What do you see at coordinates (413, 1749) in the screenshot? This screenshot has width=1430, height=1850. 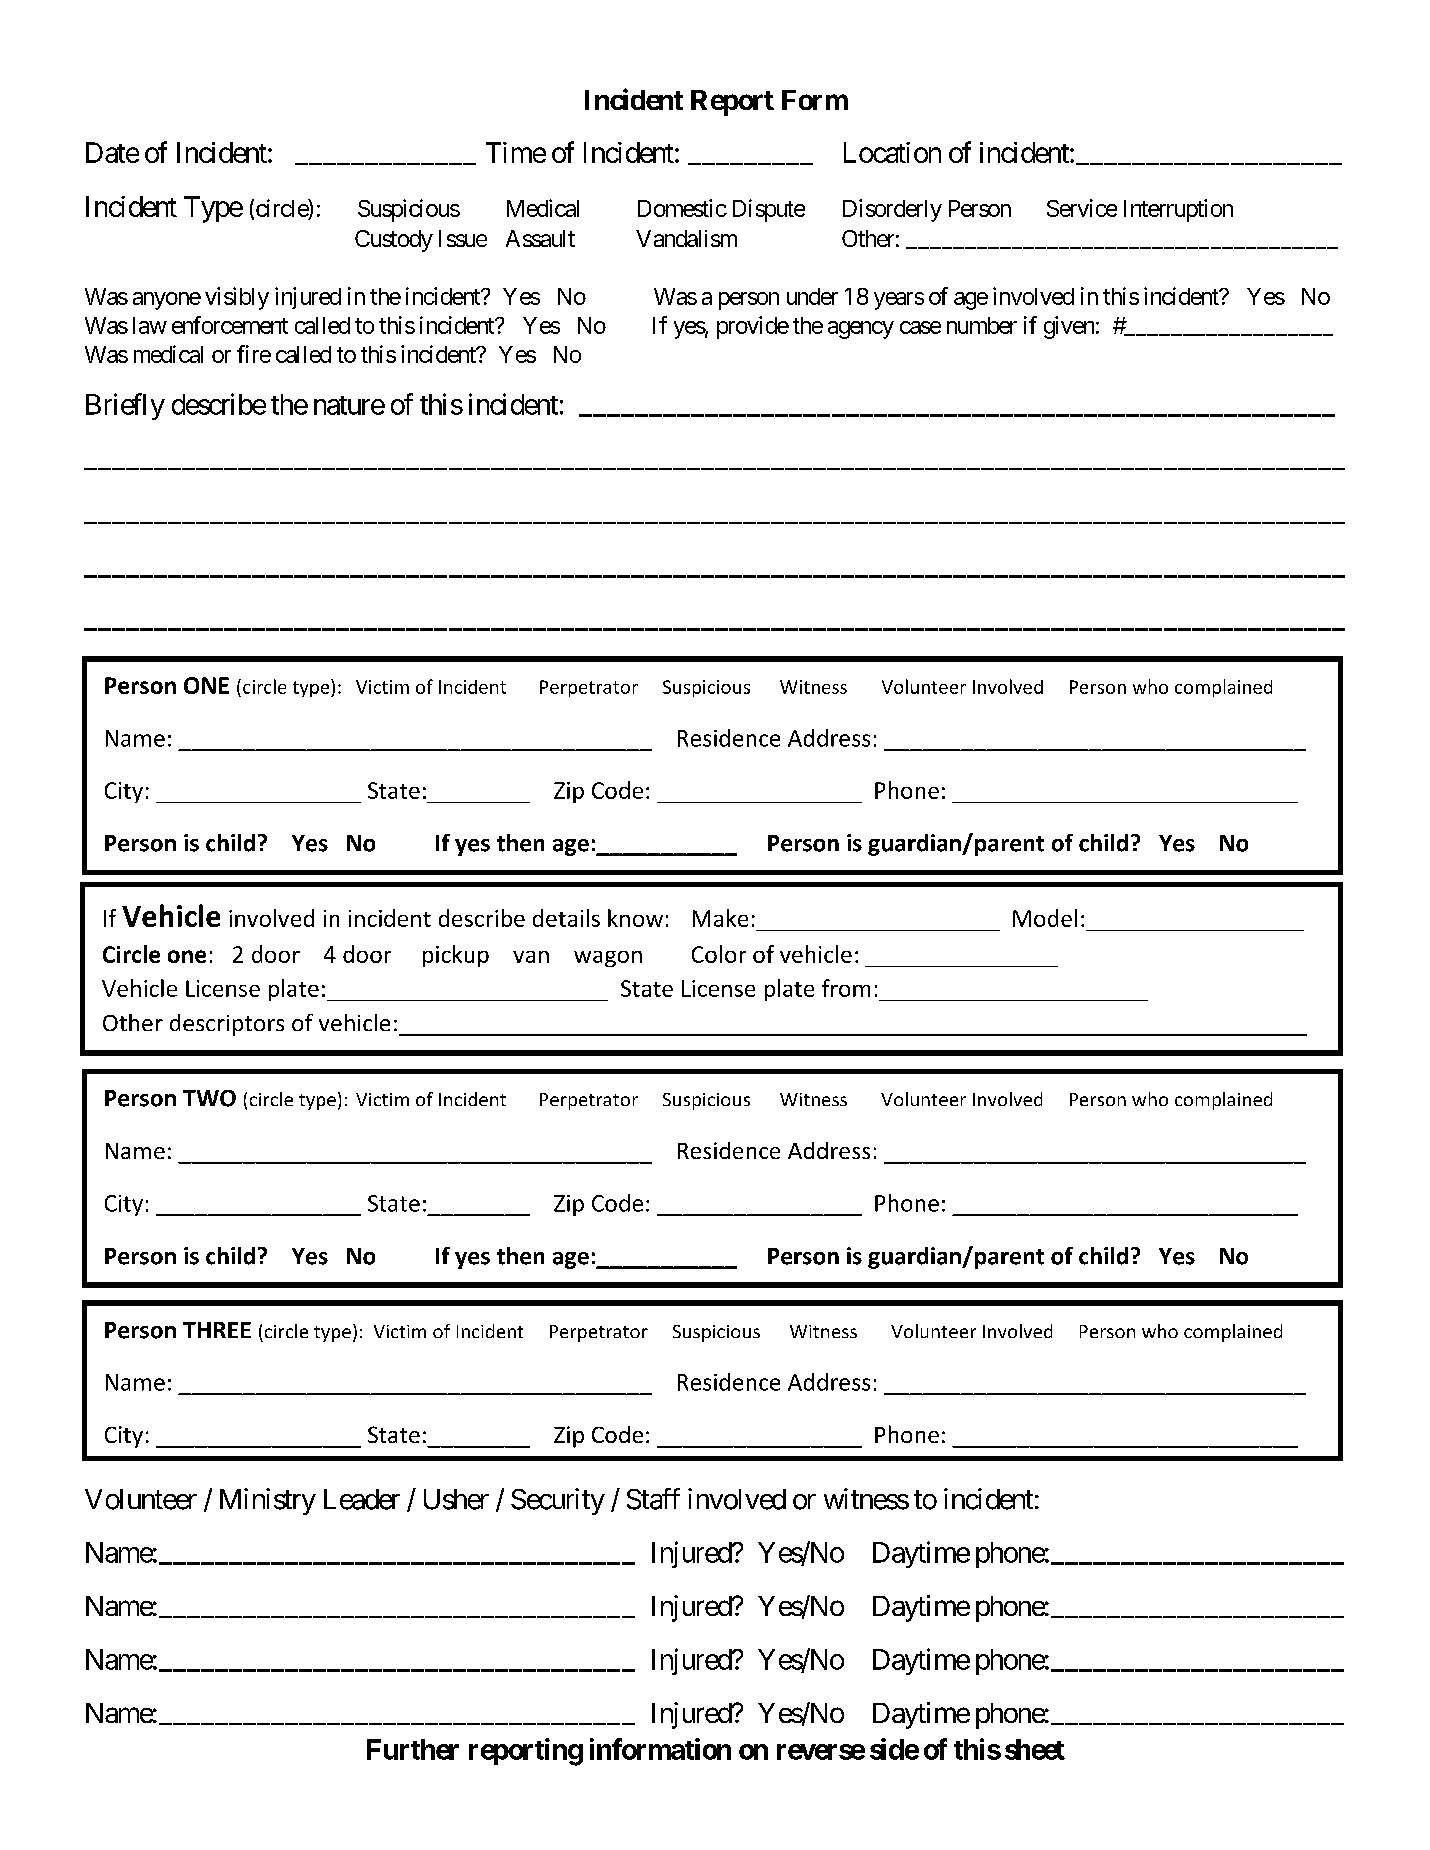 I see `Further` at bounding box center [413, 1749].
